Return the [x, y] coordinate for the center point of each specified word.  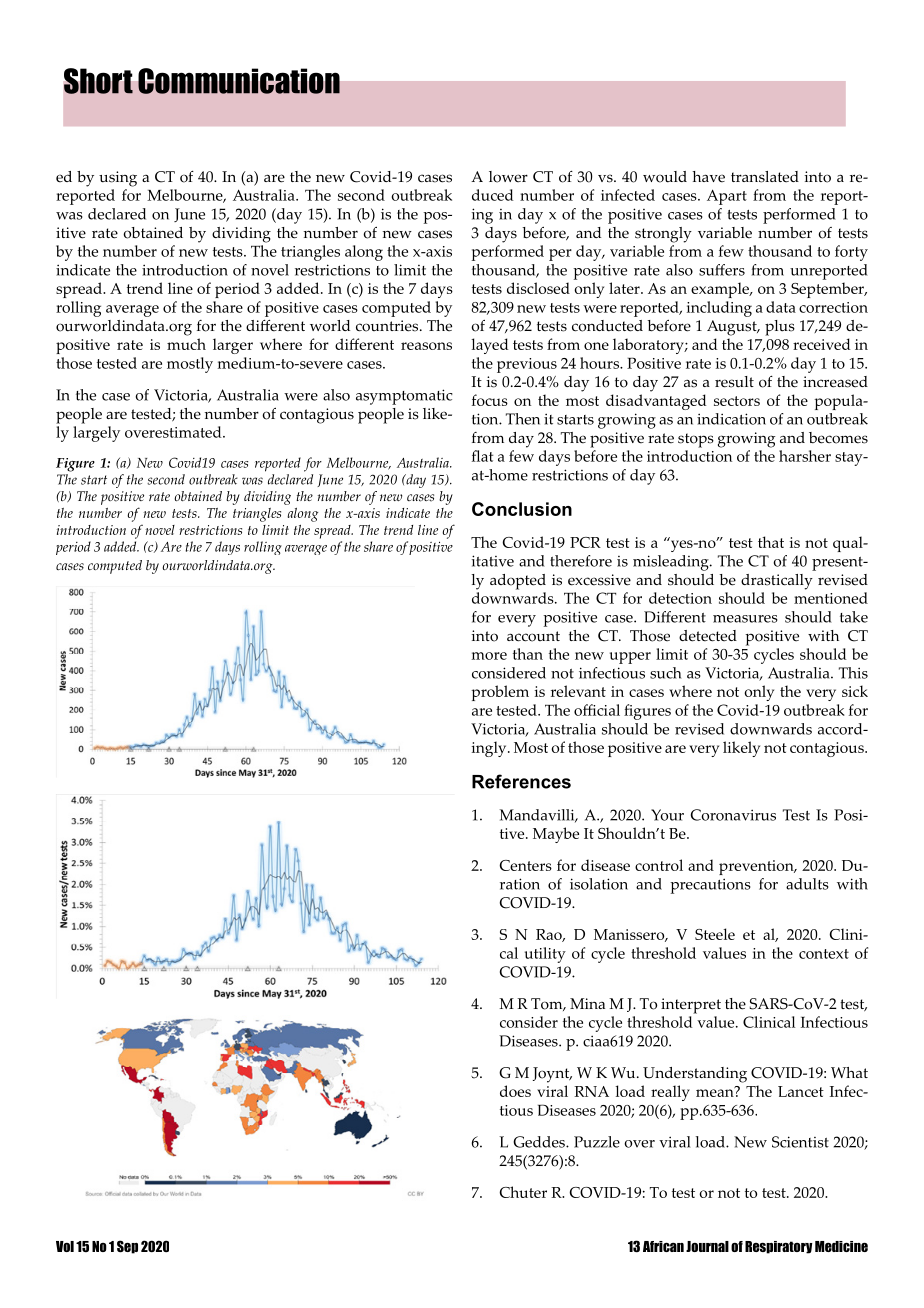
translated [765, 177]
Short [98, 81]
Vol [65, 1246]
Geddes [540, 1142]
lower [508, 177]
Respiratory [779, 1247]
